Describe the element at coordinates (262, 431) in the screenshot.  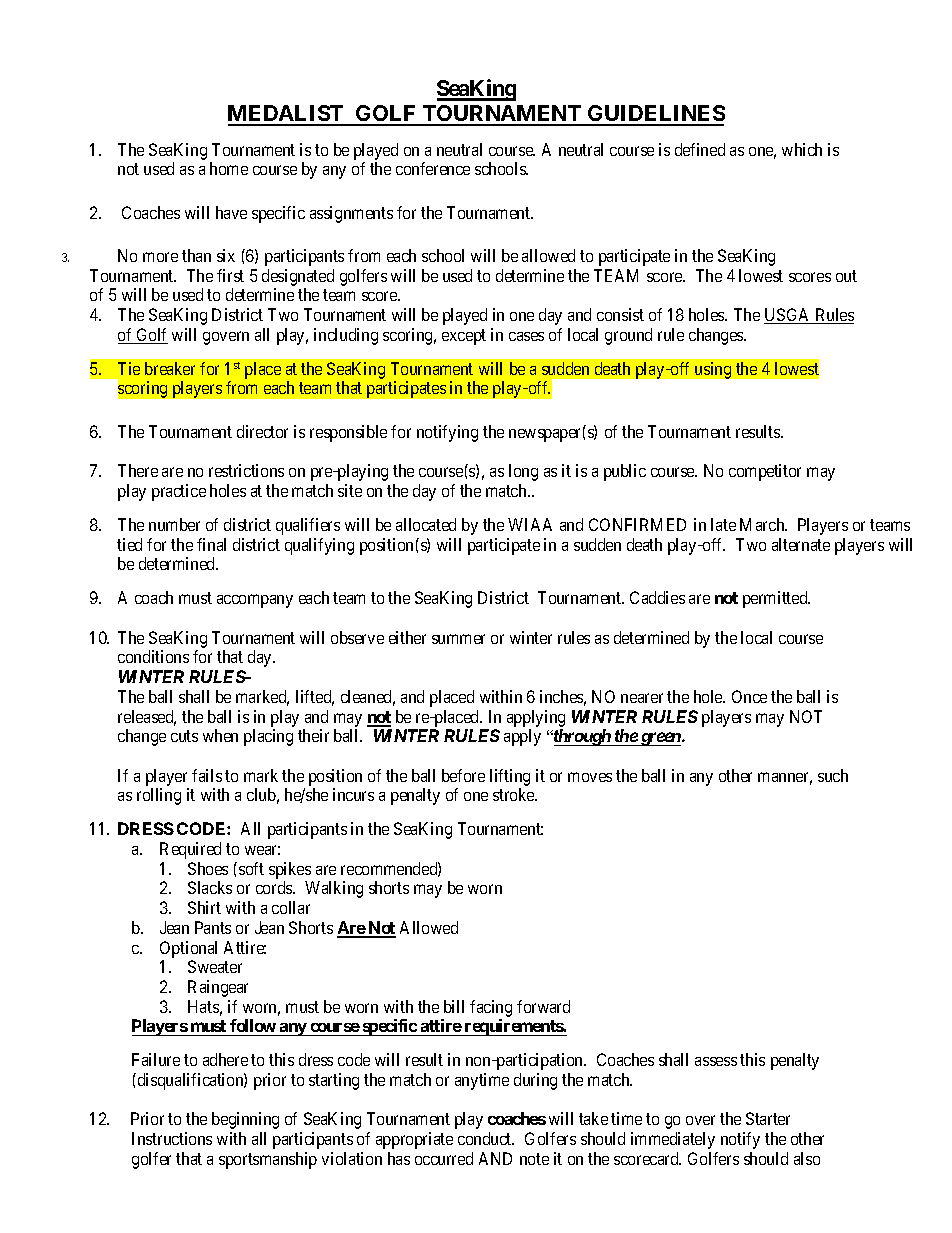
I see `director` at that location.
